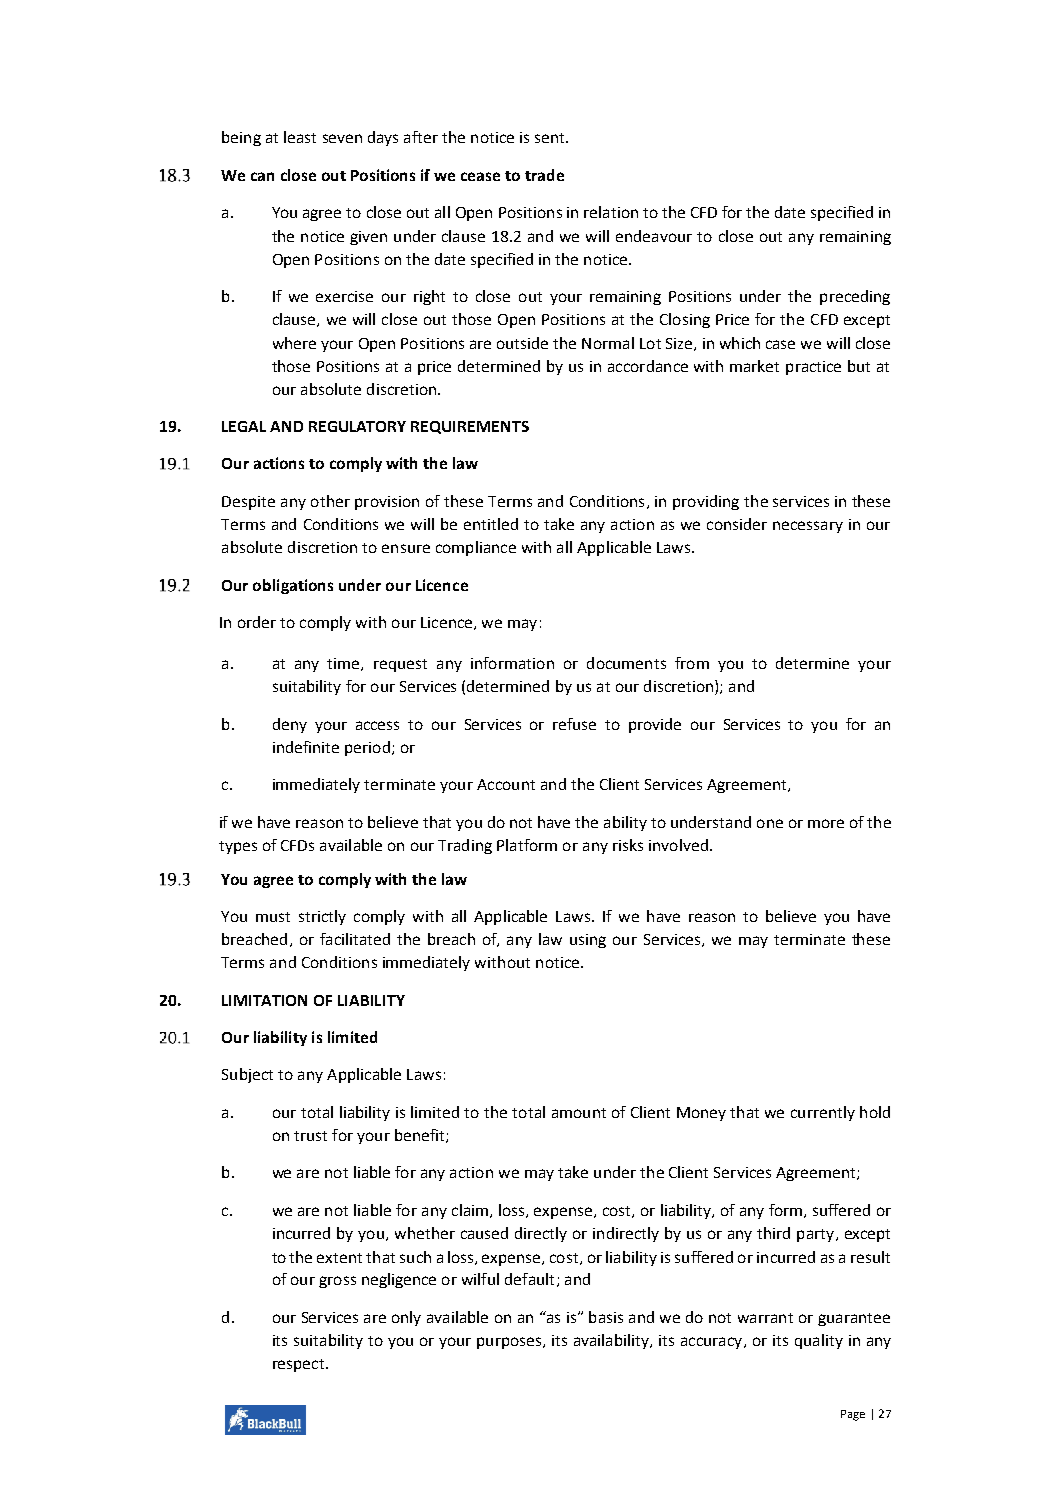 Image resolution: width=1050 pixels, height=1485 pixels. I want to click on respect, so click(300, 1365).
